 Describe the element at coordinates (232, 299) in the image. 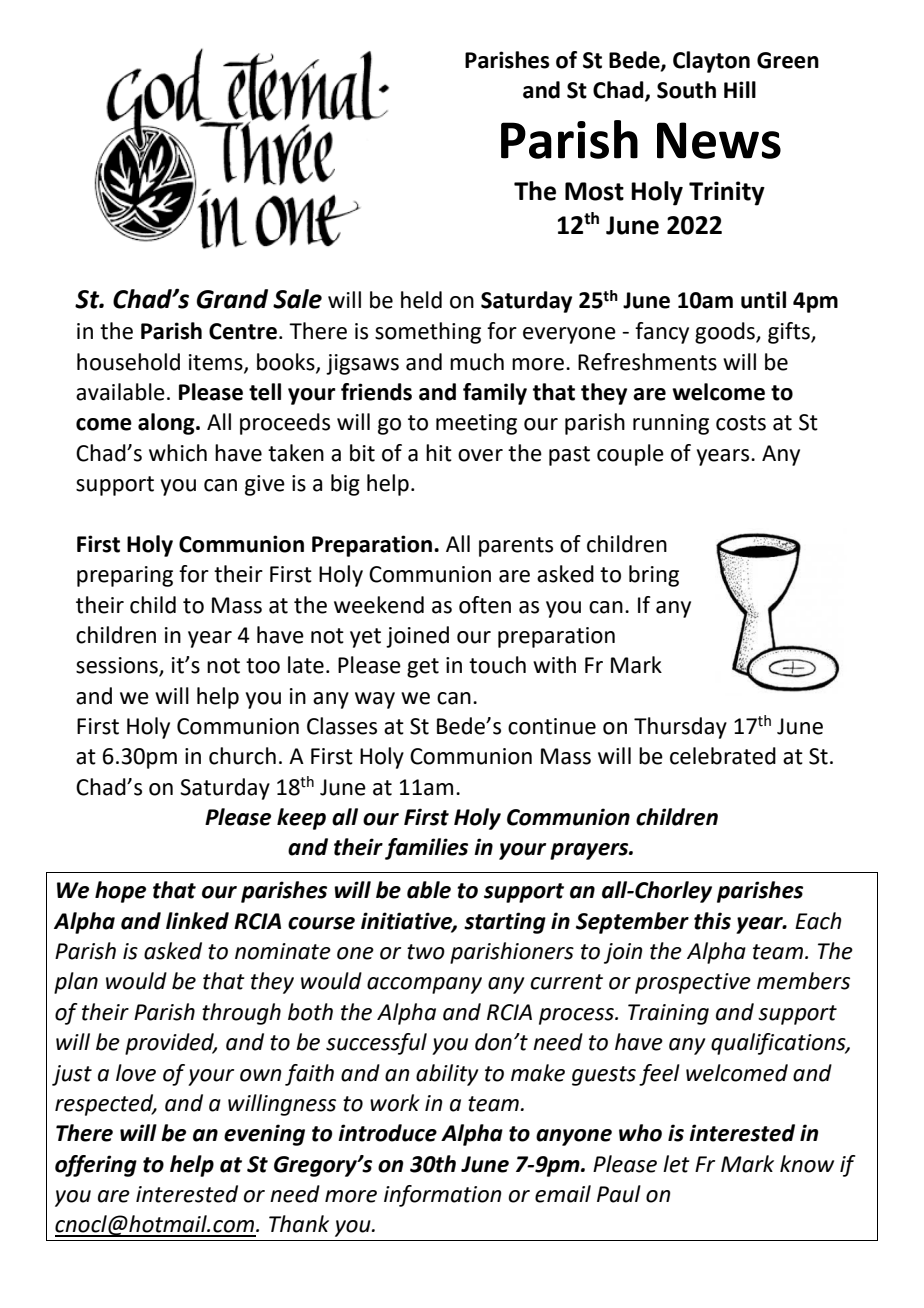

I see `Grand` at that location.
